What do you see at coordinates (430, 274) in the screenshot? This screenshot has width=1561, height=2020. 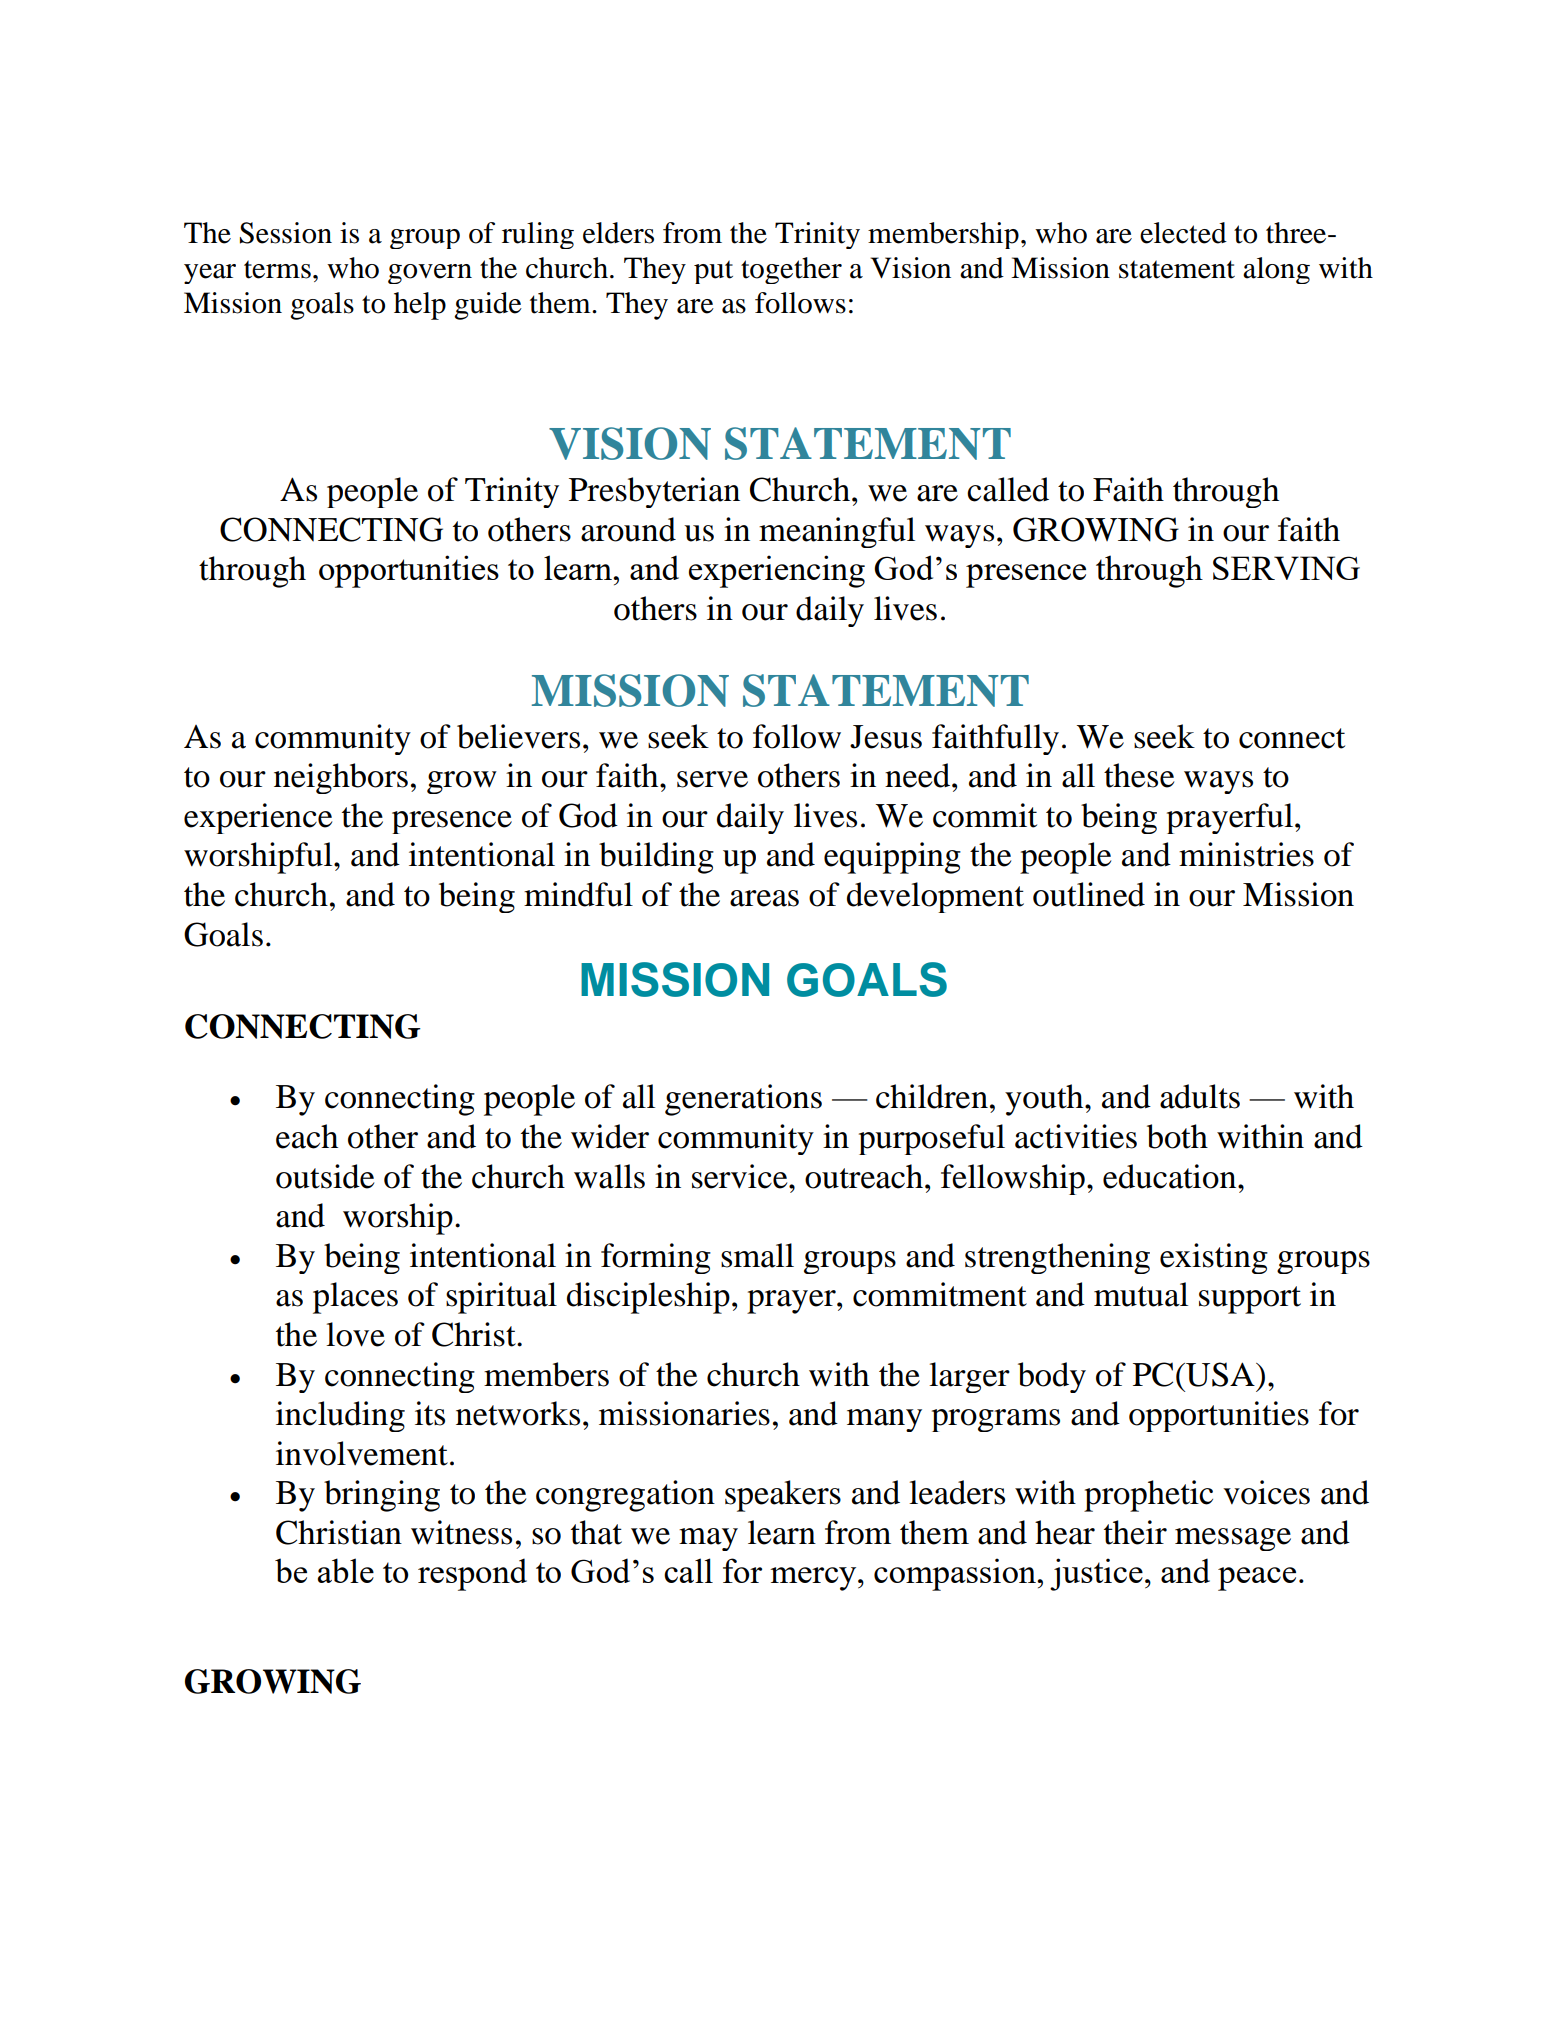 I see `govern` at bounding box center [430, 274].
